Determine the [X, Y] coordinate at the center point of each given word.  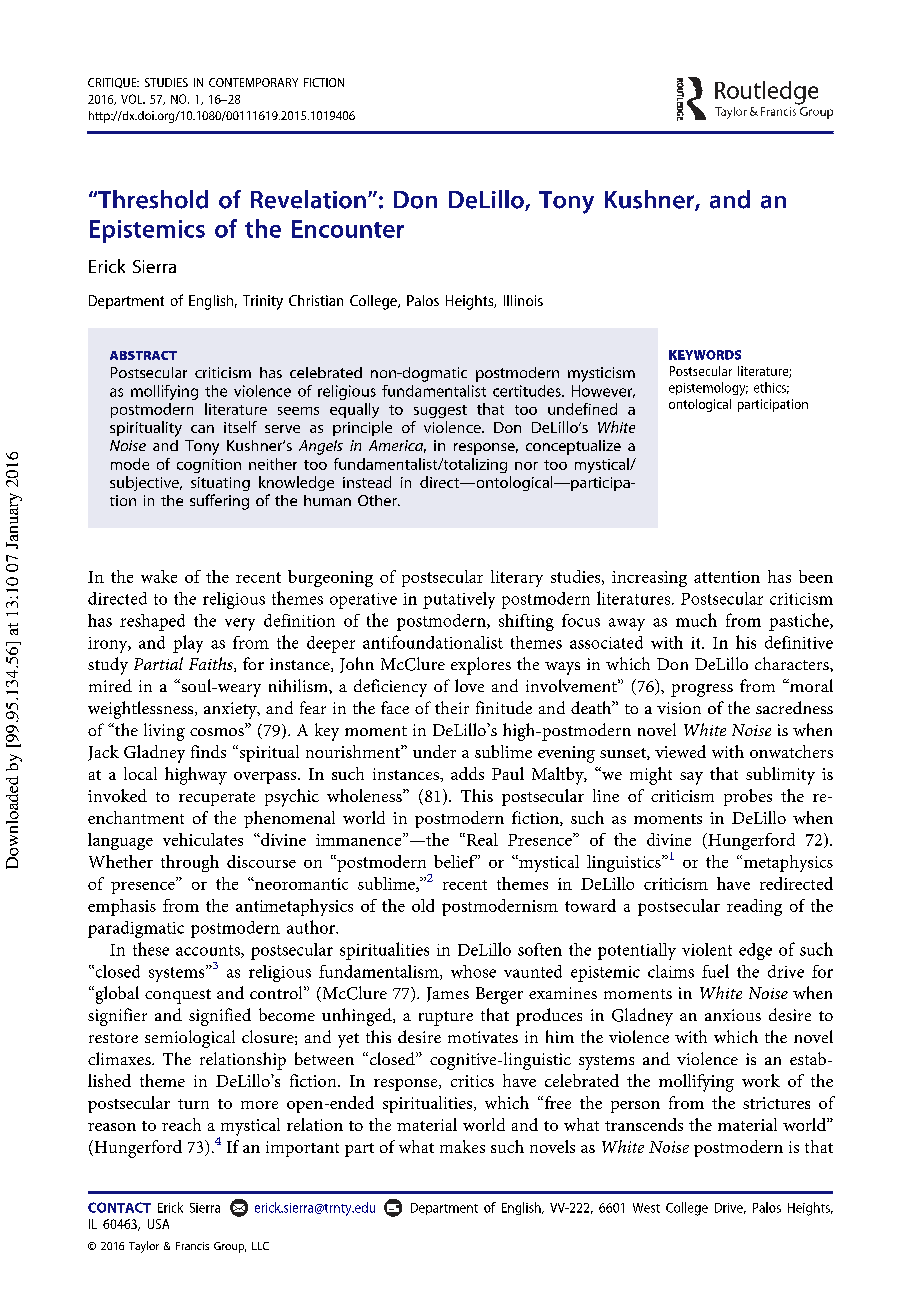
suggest [440, 411]
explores [481, 666]
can [202, 429]
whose [473, 971]
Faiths [212, 664]
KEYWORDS [705, 355]
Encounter [348, 229]
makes [462, 1146]
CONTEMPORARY [253, 82]
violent [707, 949]
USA [158, 1224]
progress [702, 690]
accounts [209, 951]
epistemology [708, 389]
